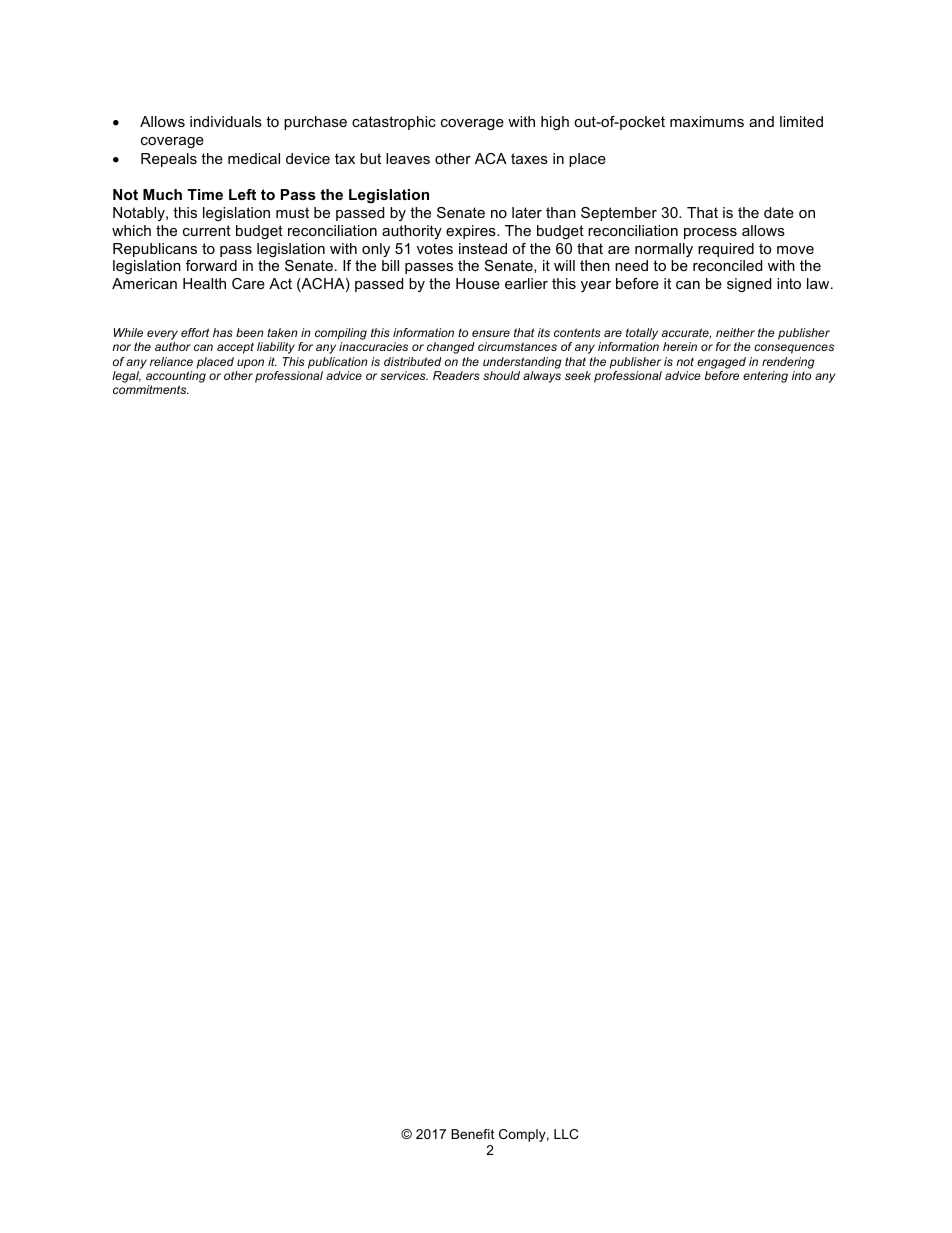 The width and height of the document is (952, 1233). Describe the element at coordinates (765, 377) in the document. I see `entering` at that location.
